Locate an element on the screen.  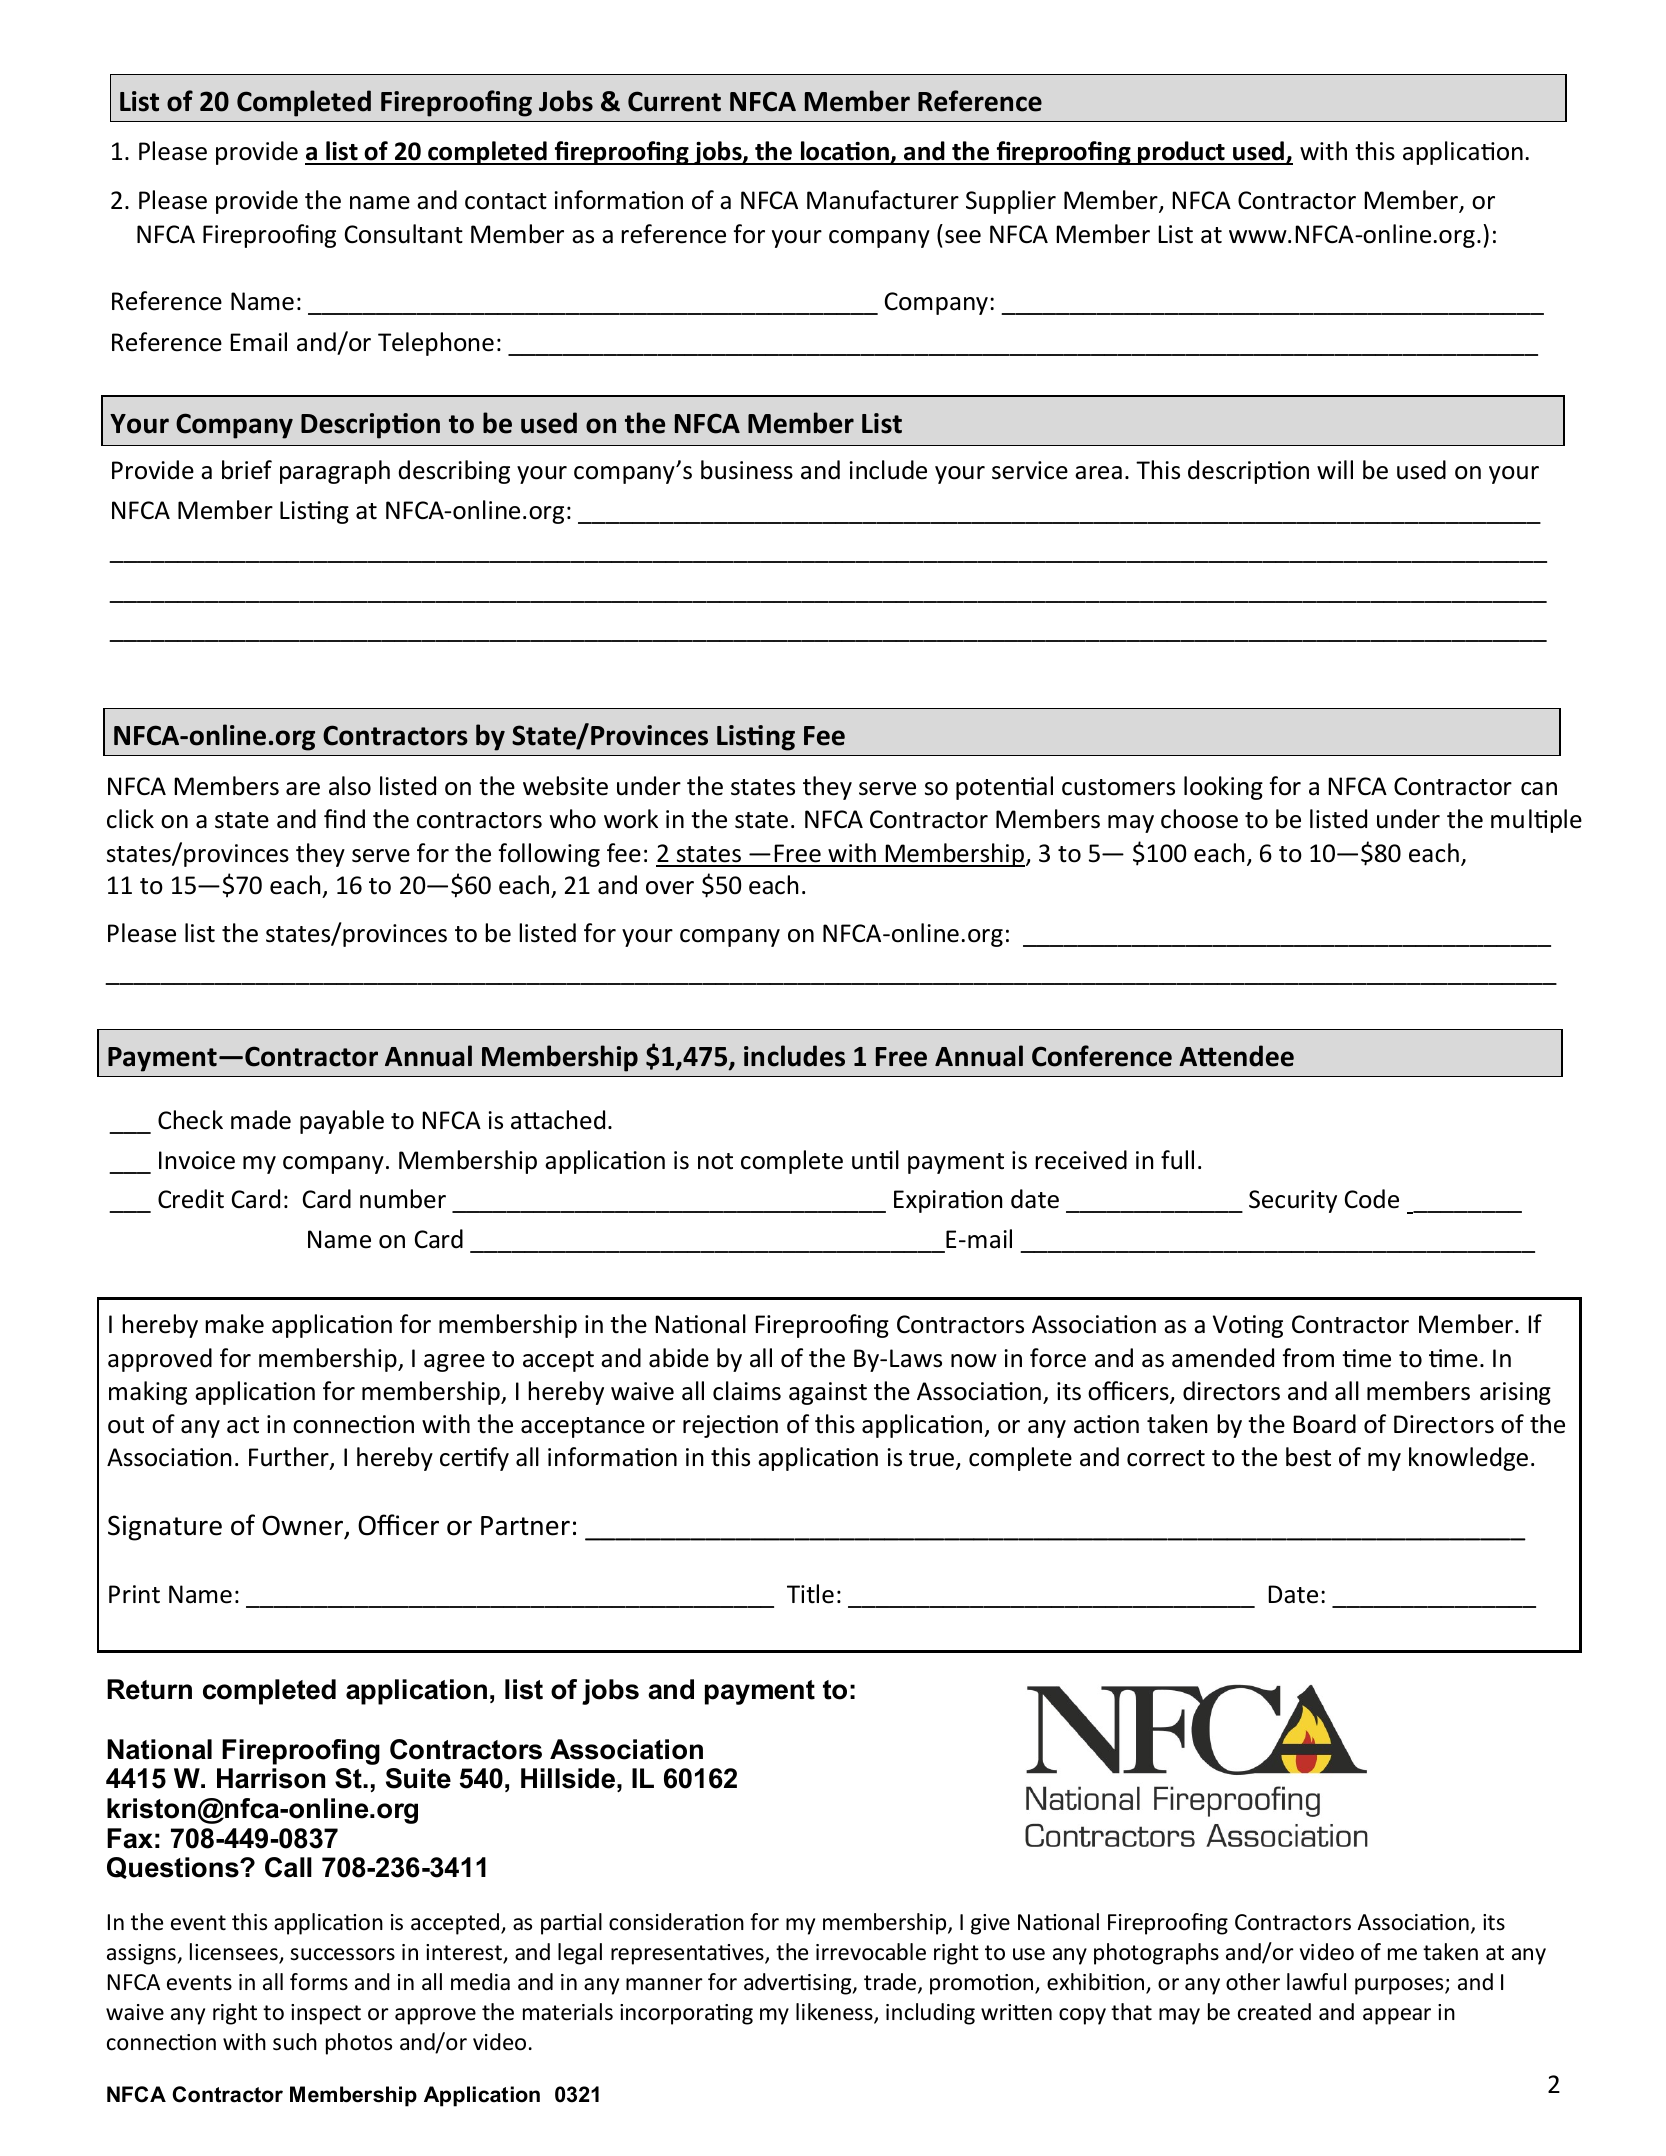
make is located at coordinates (234, 1324).
